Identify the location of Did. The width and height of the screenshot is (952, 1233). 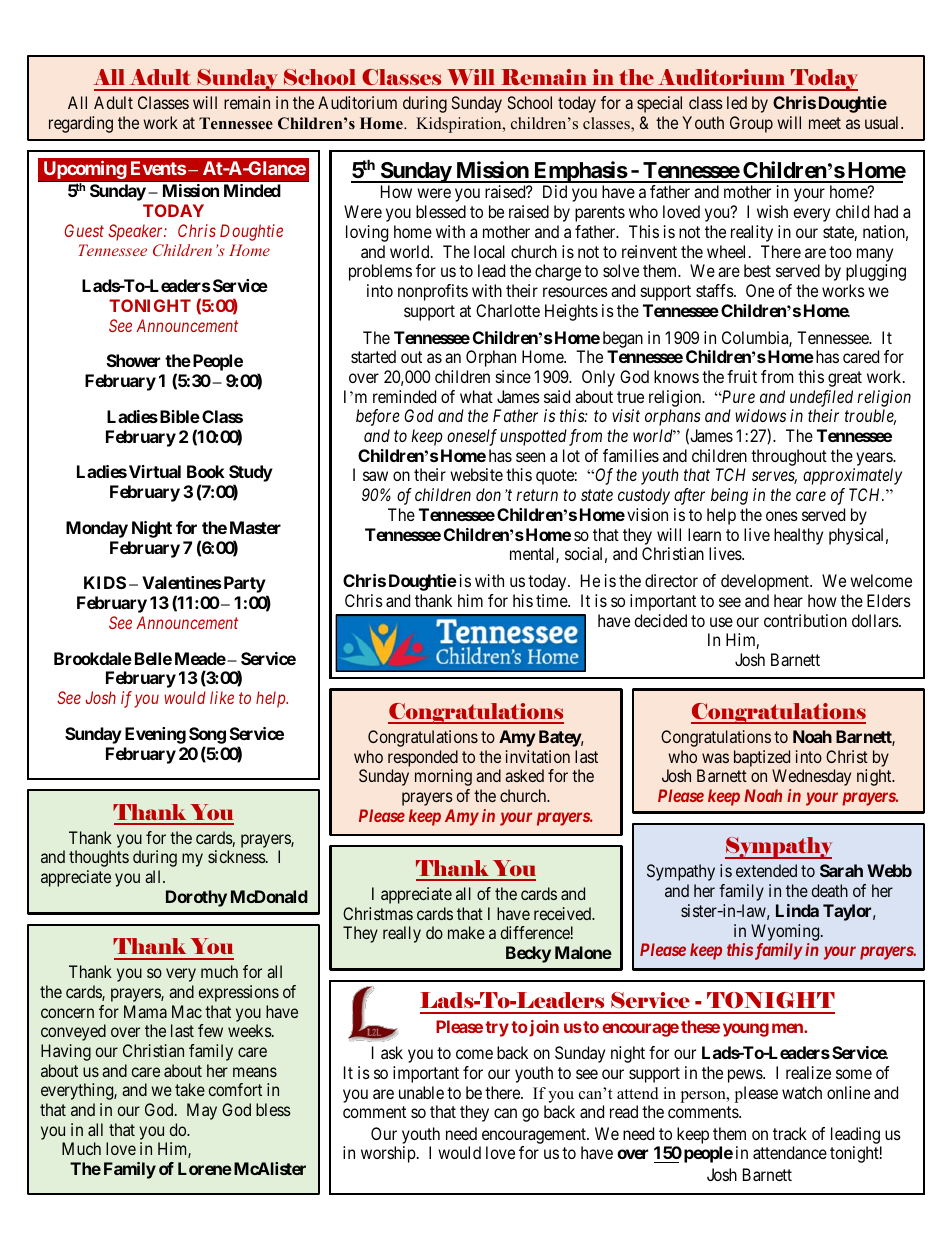
(555, 191).
